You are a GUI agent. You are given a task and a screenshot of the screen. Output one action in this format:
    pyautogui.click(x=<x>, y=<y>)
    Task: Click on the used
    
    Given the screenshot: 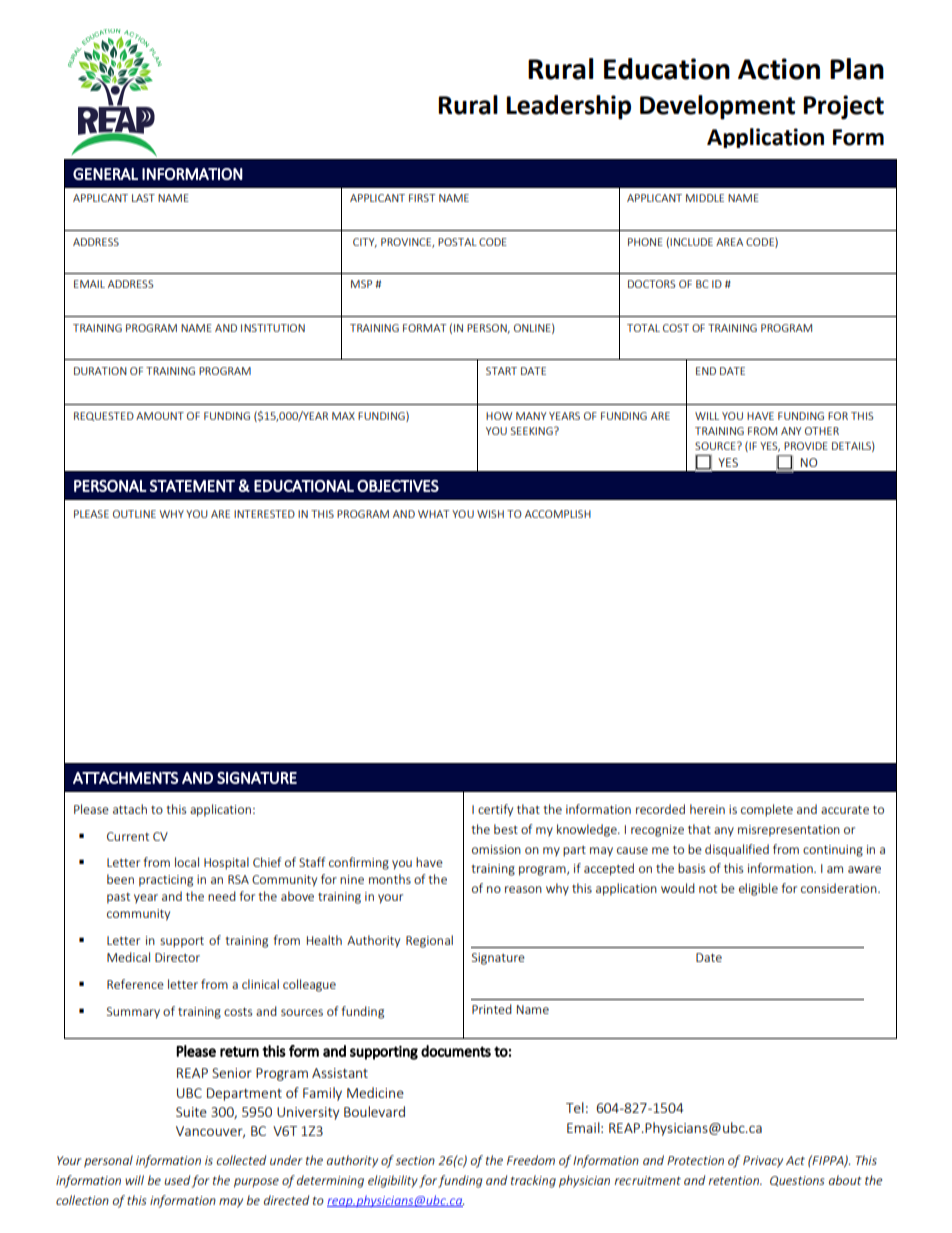 What is the action you would take?
    pyautogui.click(x=177, y=1180)
